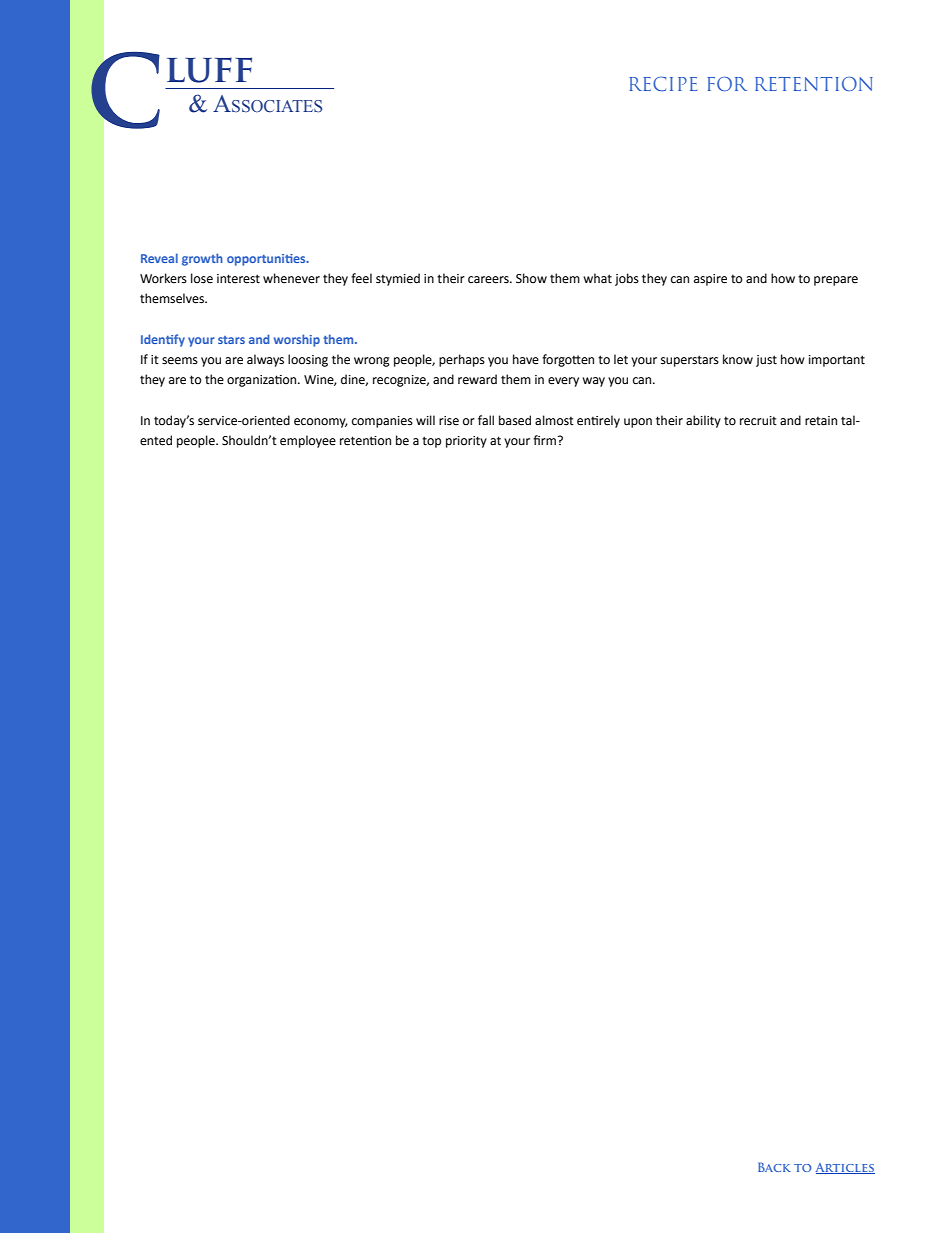  I want to click on ability, so click(703, 421).
